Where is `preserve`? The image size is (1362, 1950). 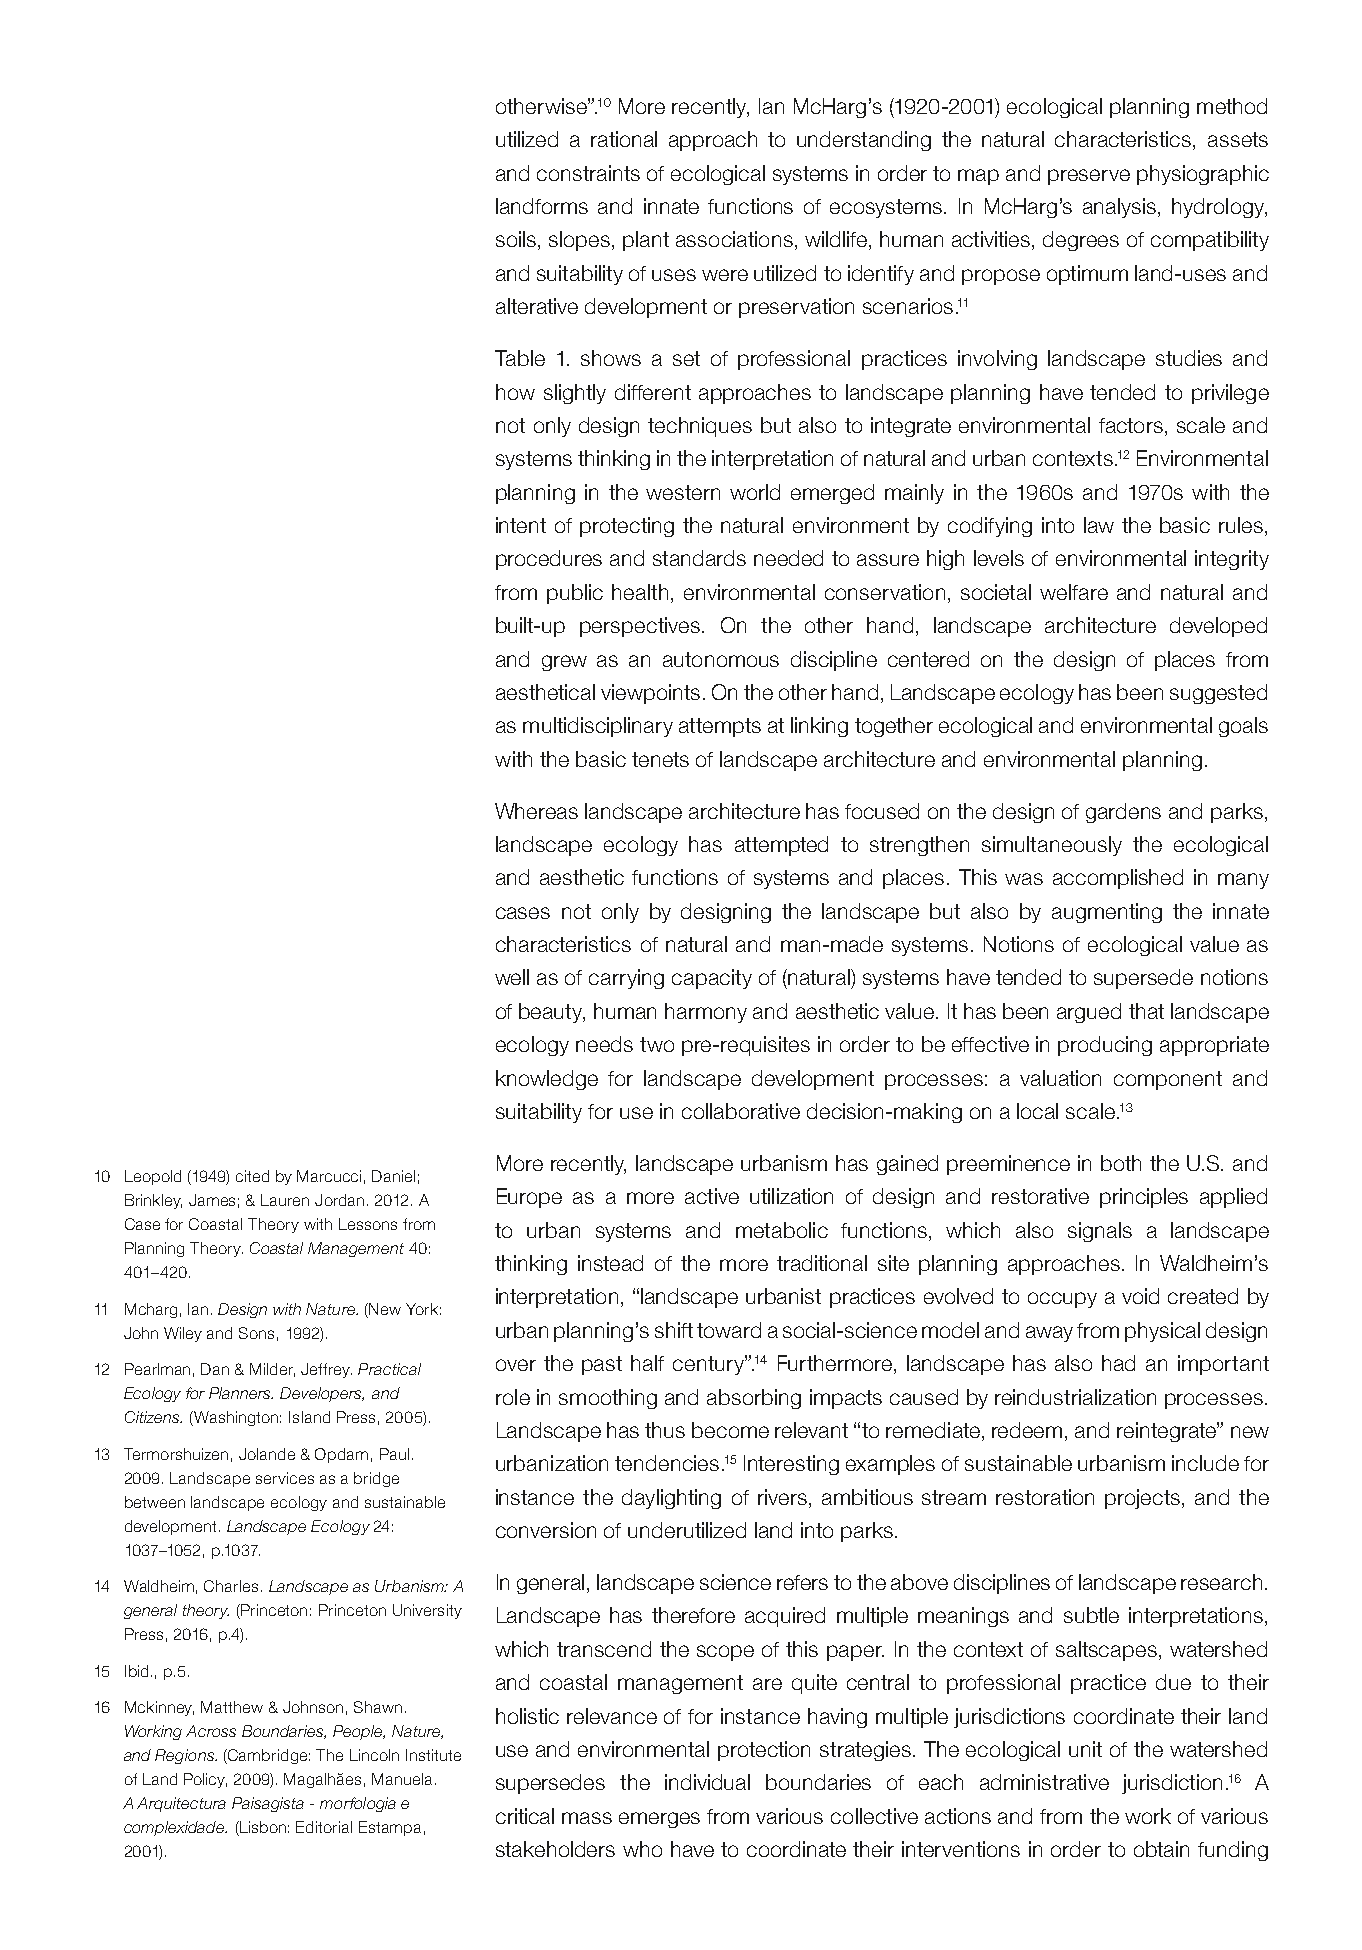
preserve is located at coordinates (1089, 177).
